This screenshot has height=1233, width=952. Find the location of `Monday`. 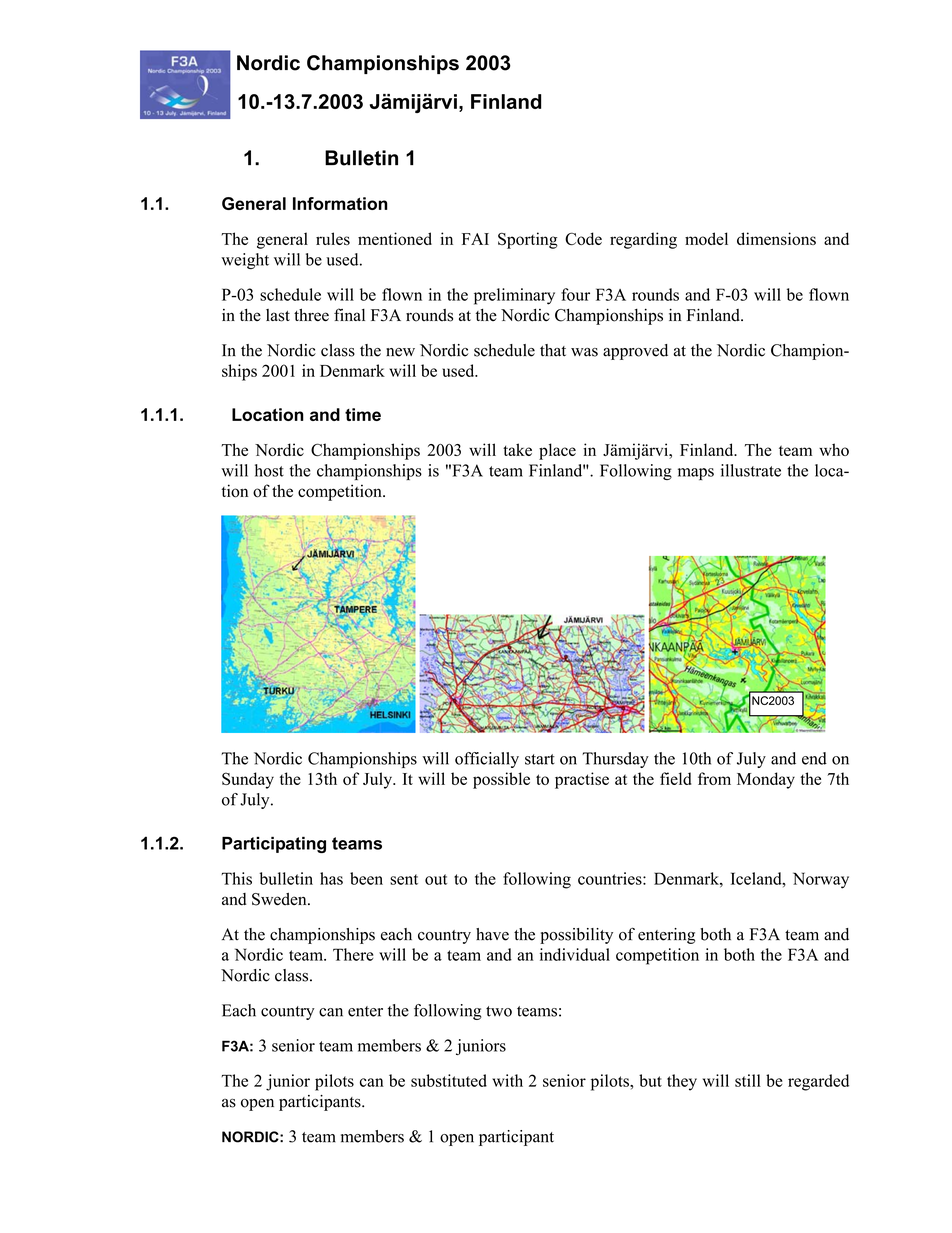

Monday is located at coordinates (766, 780).
